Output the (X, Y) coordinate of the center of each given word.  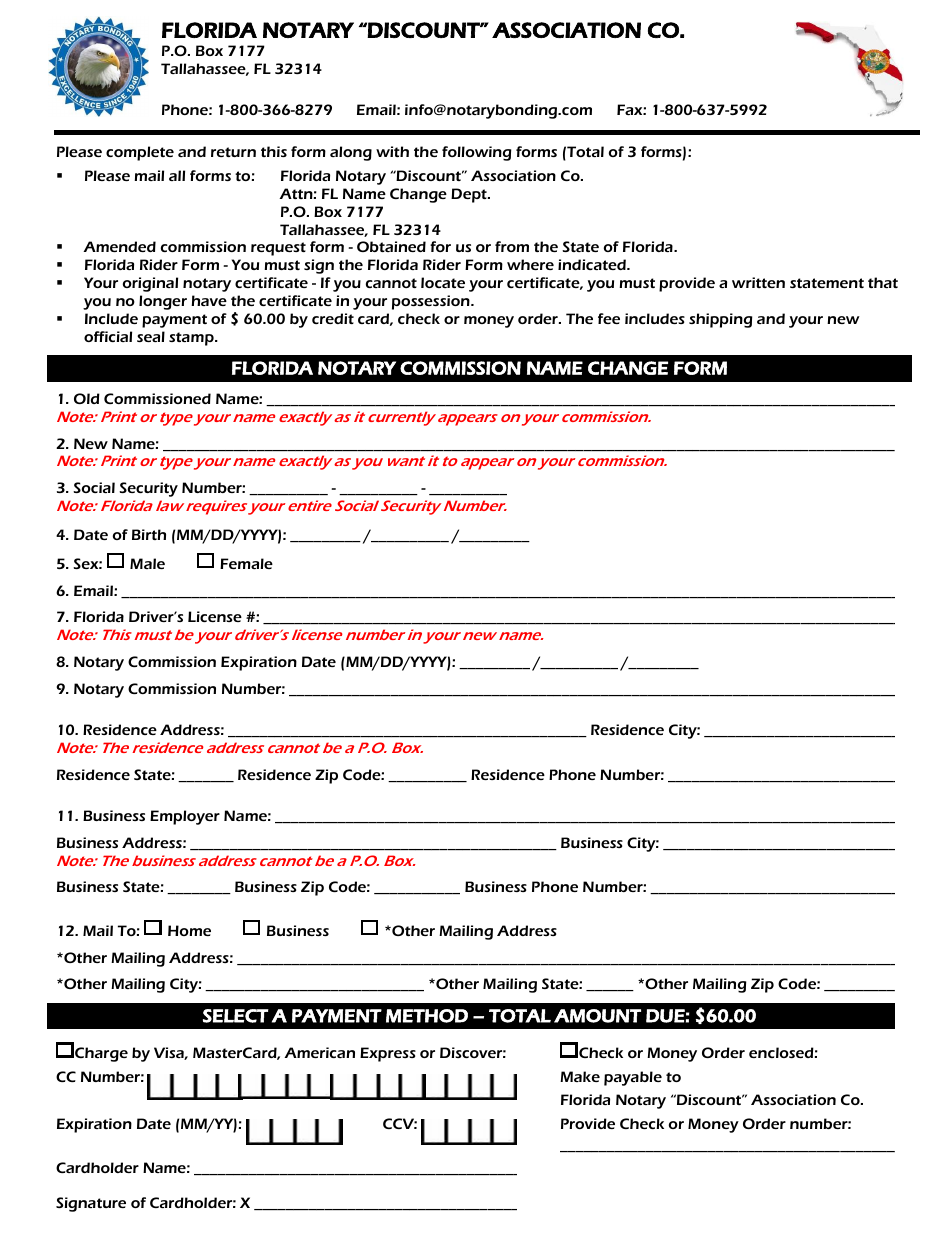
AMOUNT (597, 1016)
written (758, 282)
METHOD (427, 1016)
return (233, 152)
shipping (720, 320)
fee (609, 318)
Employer (185, 817)
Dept (470, 195)
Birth (149, 534)
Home (189, 930)
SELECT (236, 1016)
